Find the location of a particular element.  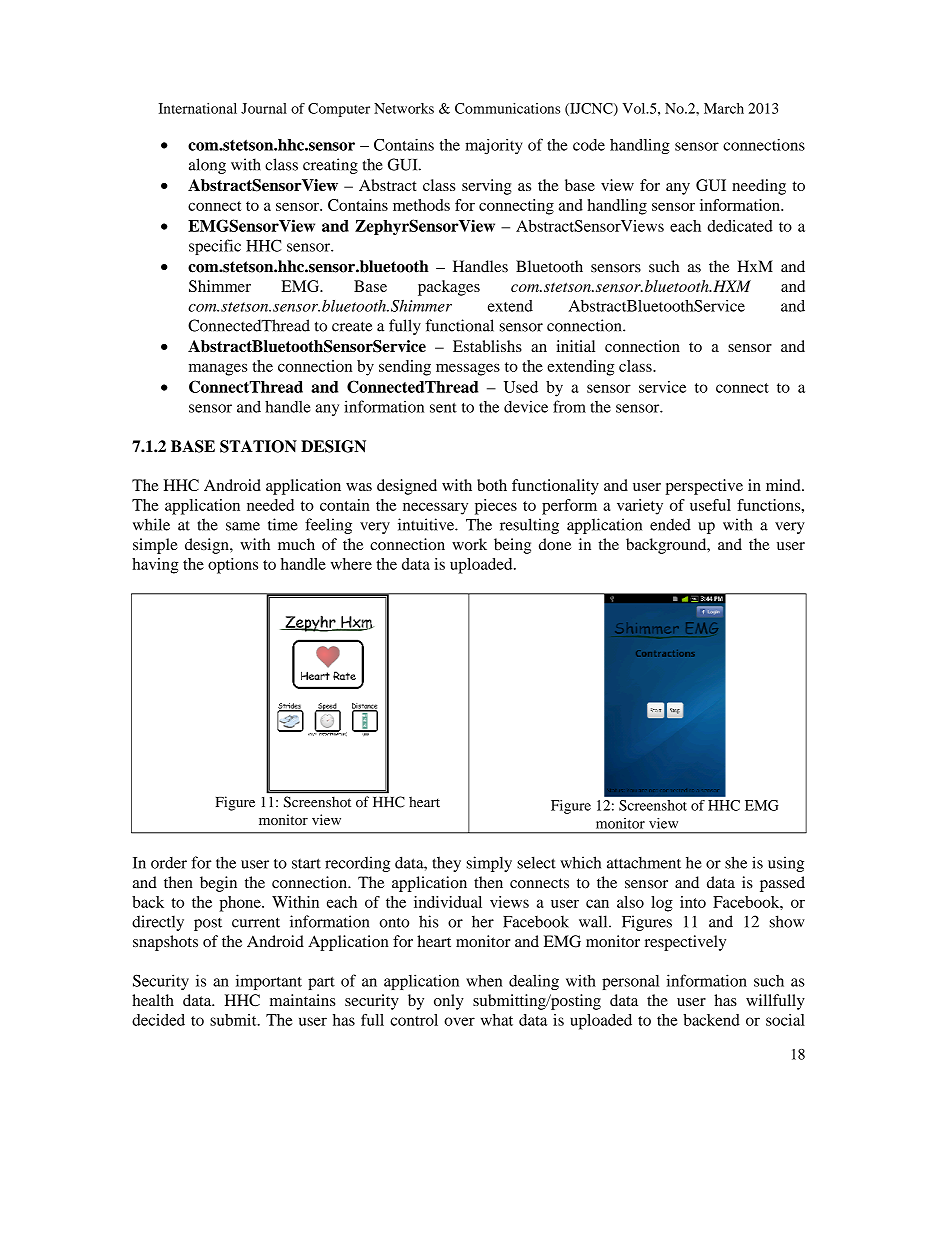

along is located at coordinates (207, 166).
